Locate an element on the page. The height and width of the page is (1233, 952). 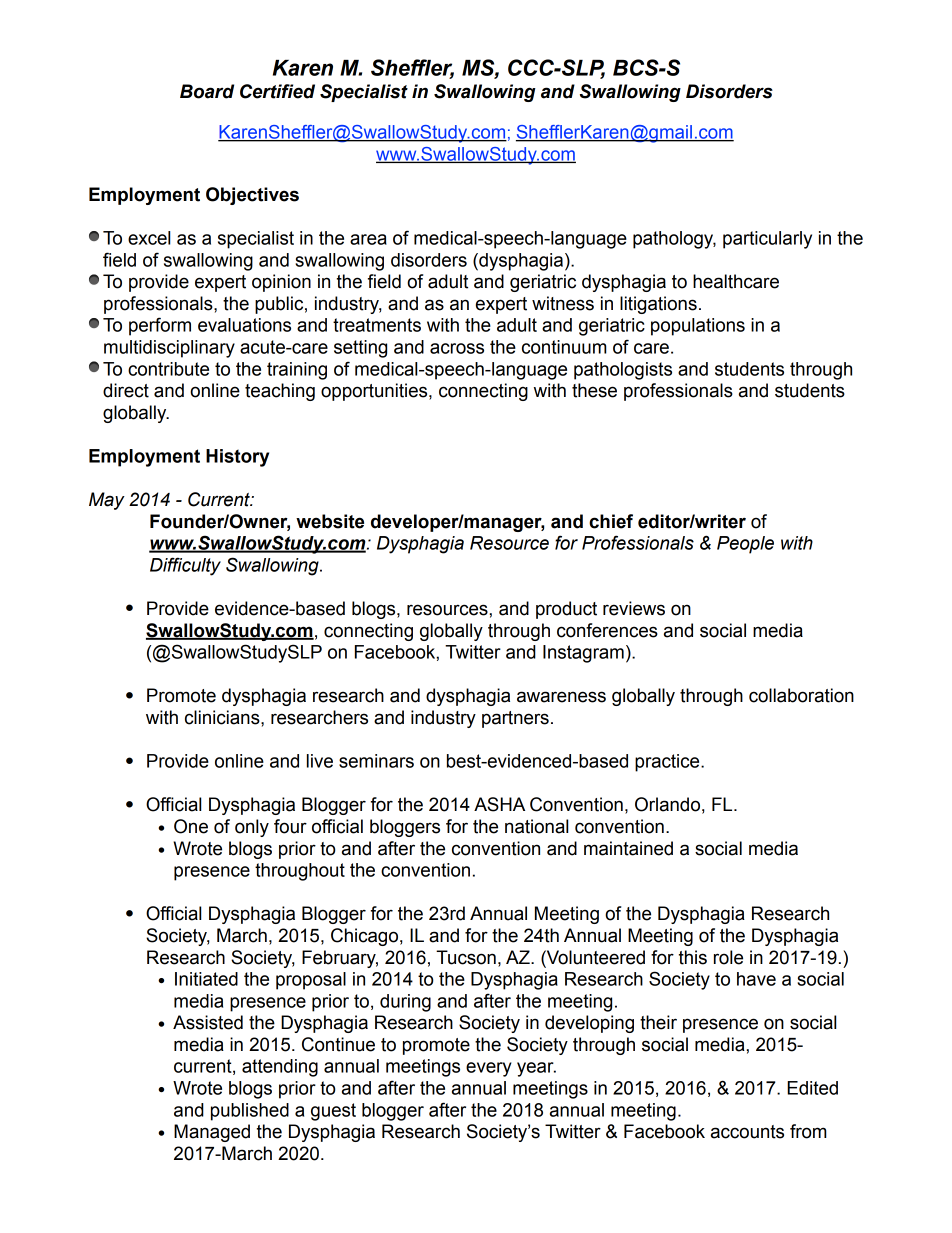
particularly is located at coordinates (767, 240).
